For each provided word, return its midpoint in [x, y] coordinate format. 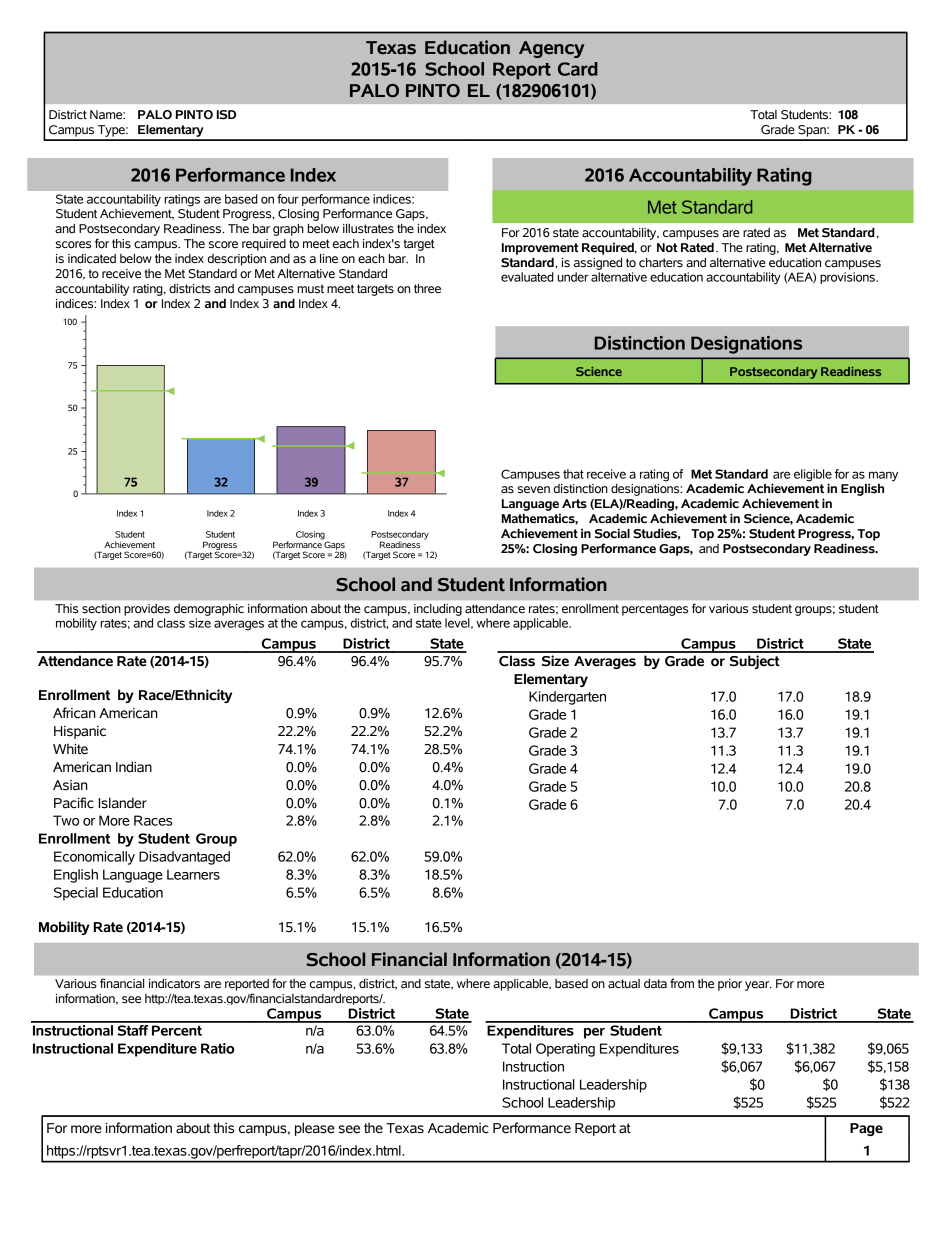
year [758, 986]
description [237, 260]
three [427, 289]
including [438, 610]
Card [578, 69]
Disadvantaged [184, 858]
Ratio [218, 1048]
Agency [551, 49]
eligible [813, 475]
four [288, 199]
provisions [848, 278]
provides [147, 610]
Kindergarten [567, 698]
